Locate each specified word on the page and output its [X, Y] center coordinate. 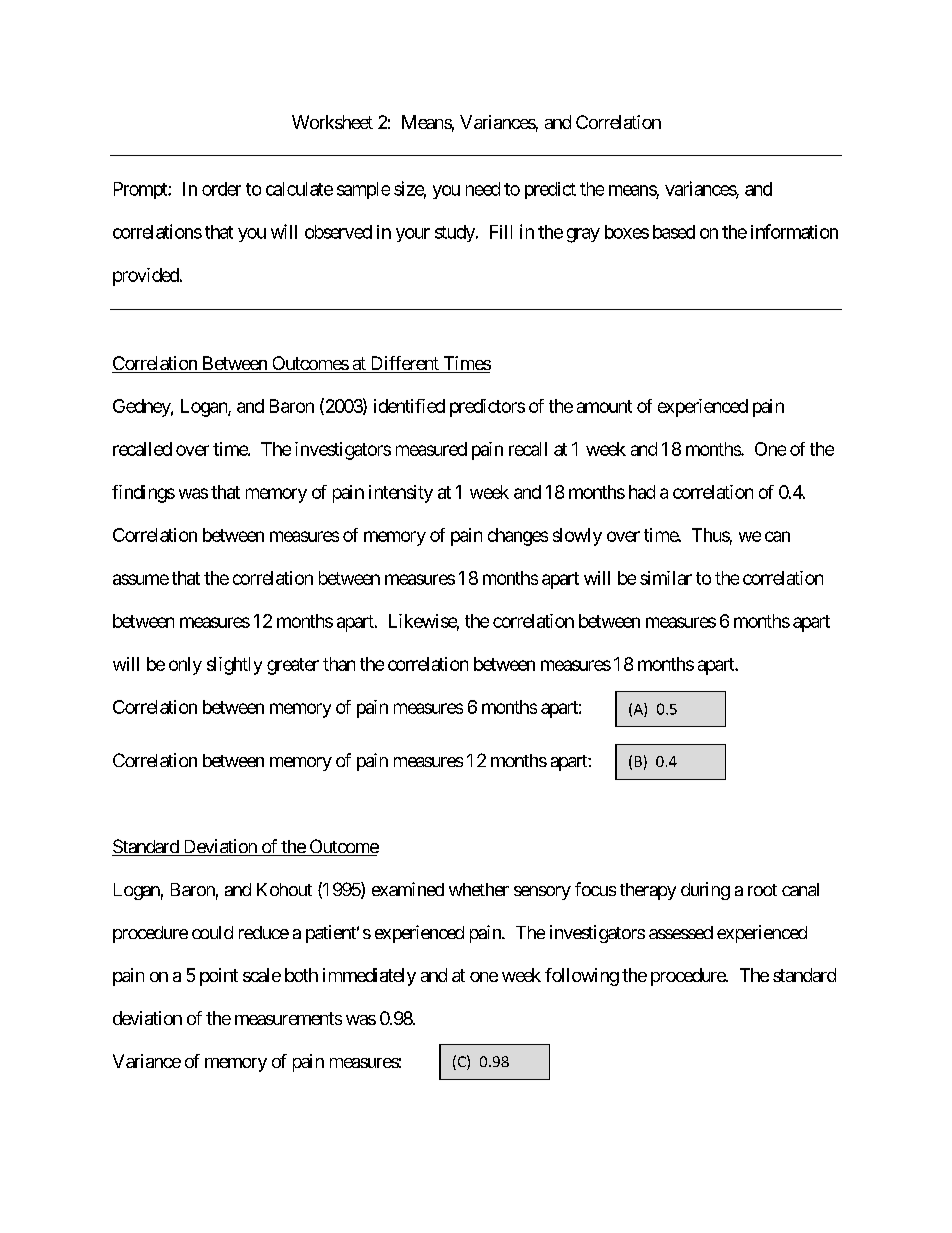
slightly [234, 666]
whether [479, 889]
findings [143, 494]
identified [409, 406]
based [674, 232]
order [221, 189]
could [212, 932]
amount [604, 406]
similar [666, 578]
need [483, 189]
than [339, 664]
